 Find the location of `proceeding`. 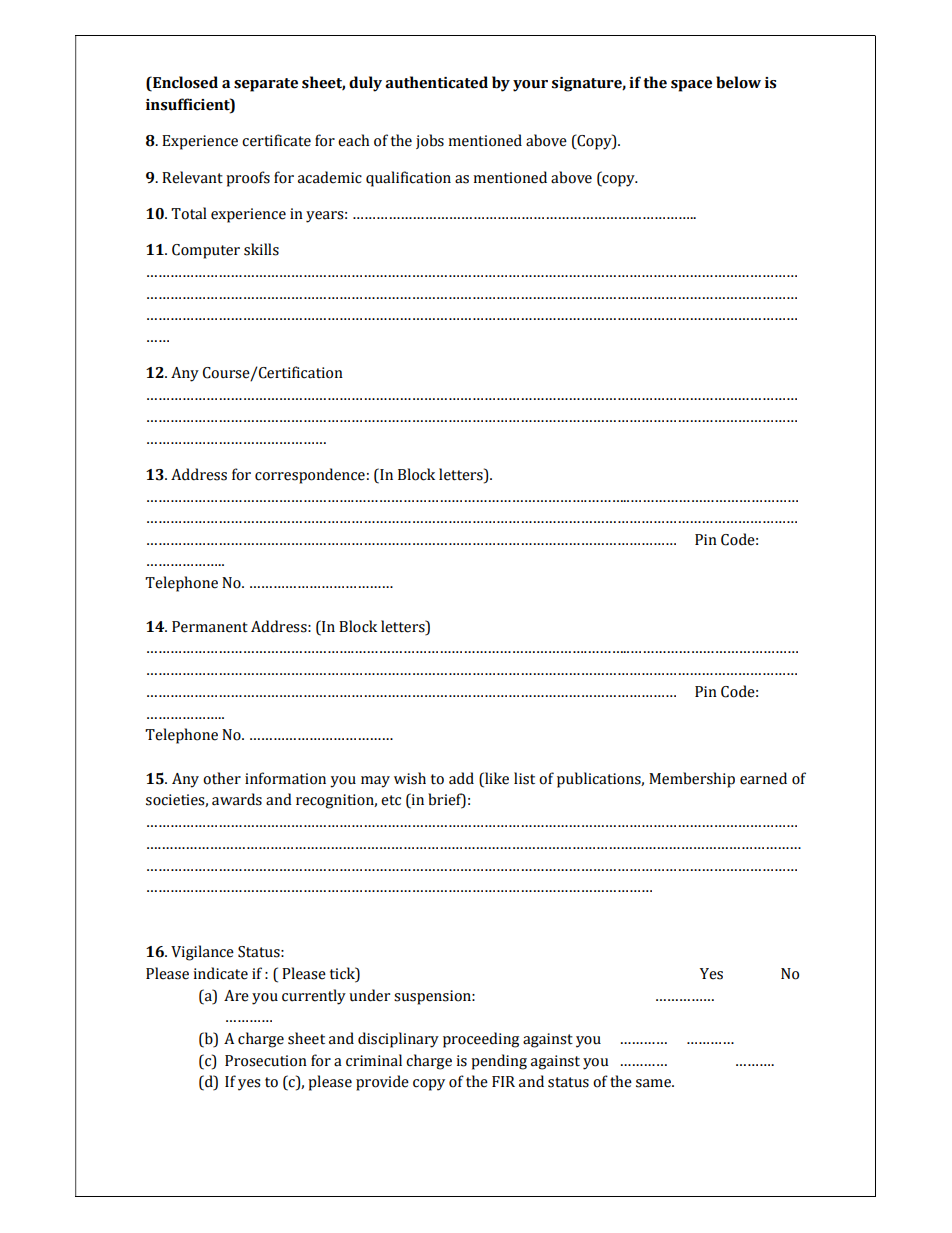

proceeding is located at coordinates (481, 1040).
